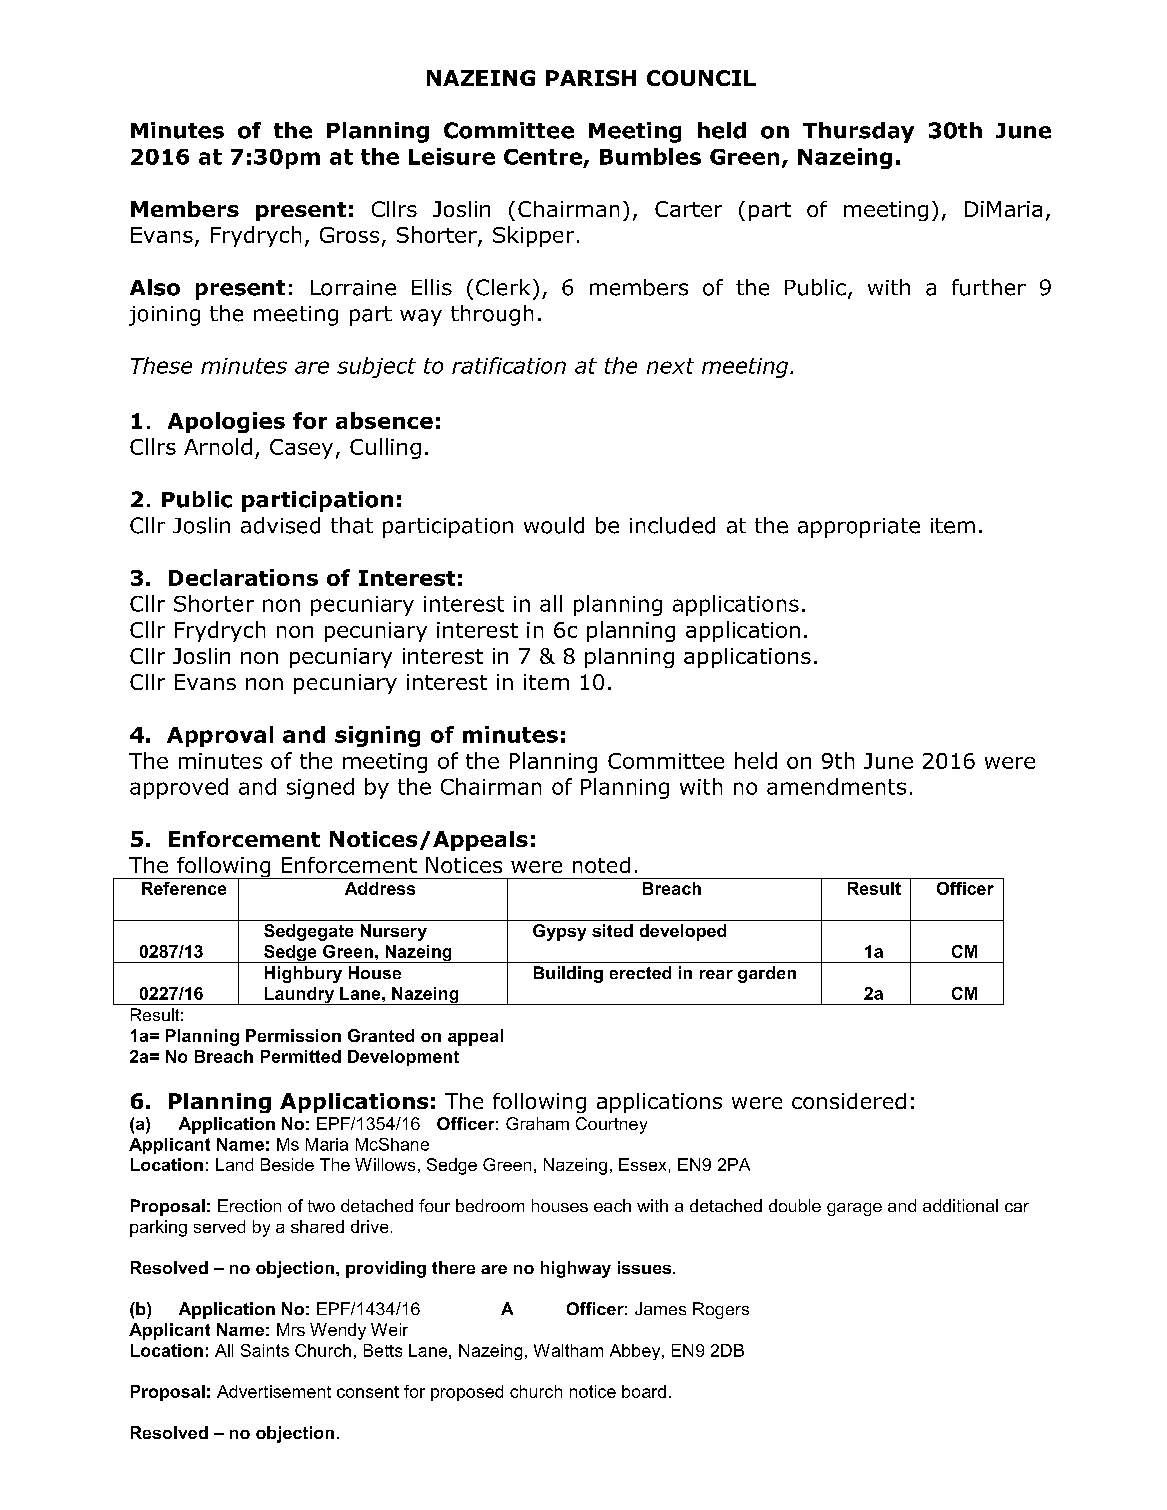 This screenshot has width=1167, height=1510. What do you see at coordinates (349, 235) in the screenshot?
I see `Gross` at bounding box center [349, 235].
